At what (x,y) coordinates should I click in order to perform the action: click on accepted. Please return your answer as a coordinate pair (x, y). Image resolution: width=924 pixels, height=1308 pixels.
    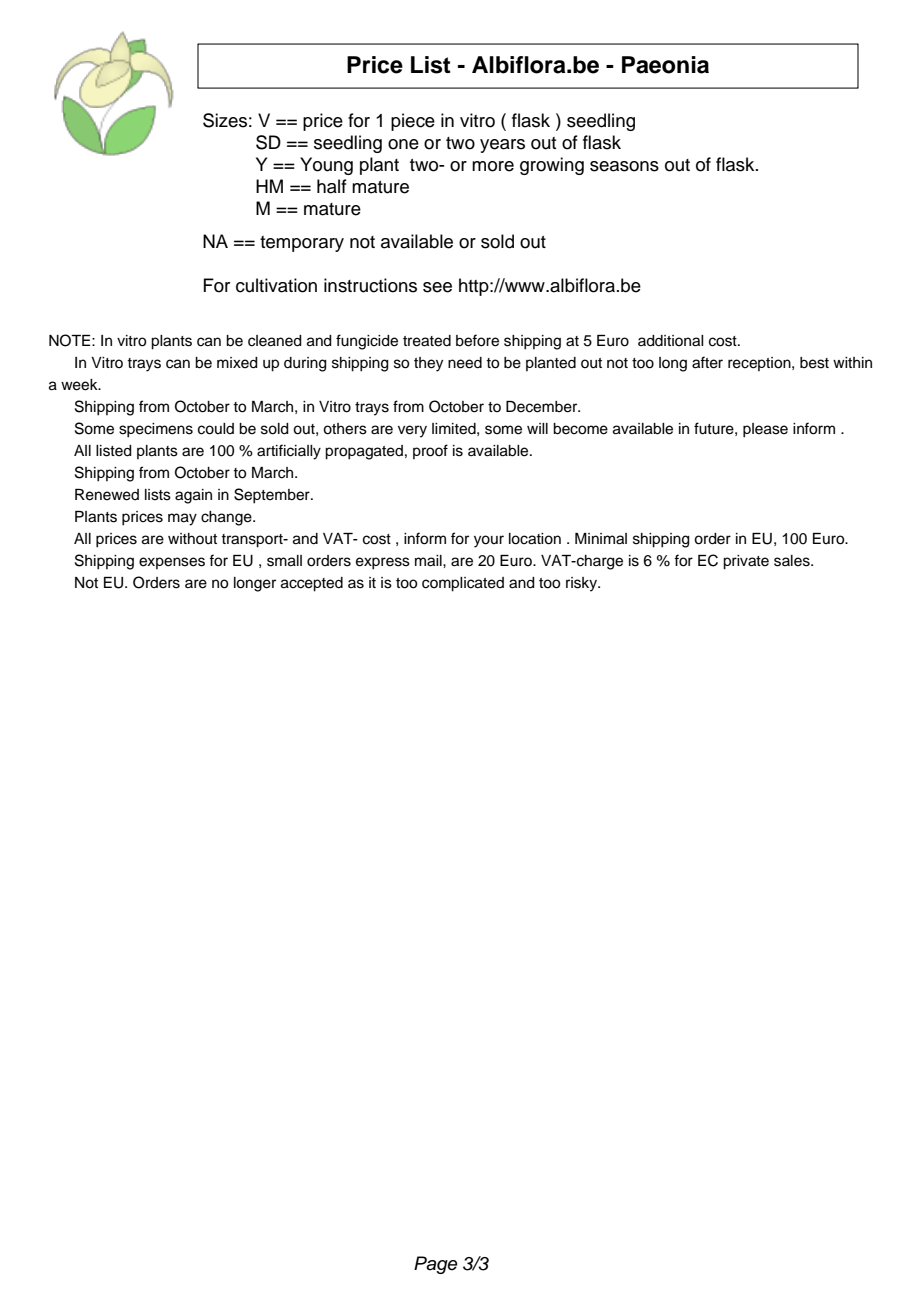
    Looking at the image, I should click on (312, 584).
